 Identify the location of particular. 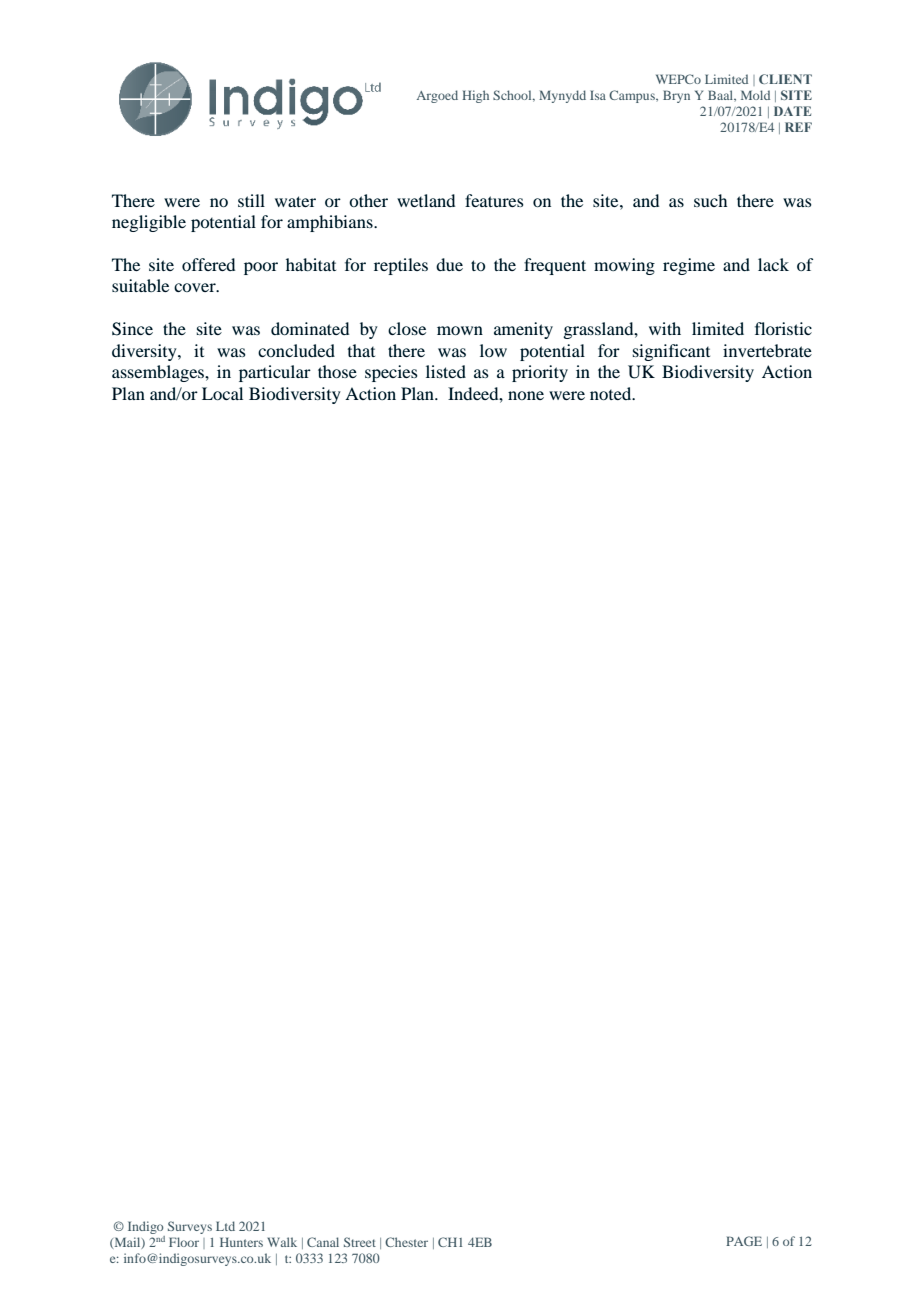
(275, 373).
